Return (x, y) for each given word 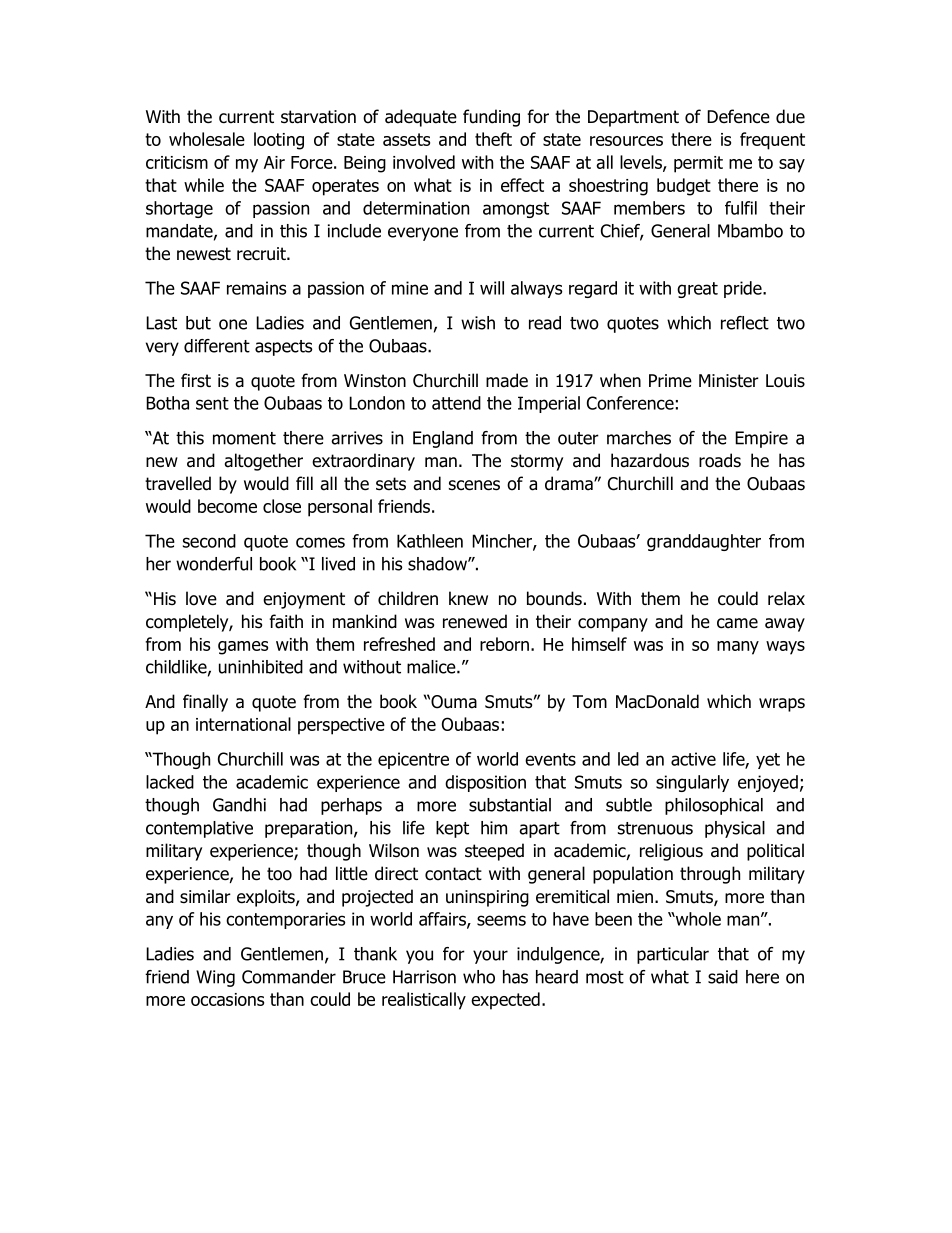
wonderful (214, 564)
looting (279, 141)
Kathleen (430, 541)
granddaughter (704, 542)
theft (493, 139)
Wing (215, 978)
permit (698, 164)
